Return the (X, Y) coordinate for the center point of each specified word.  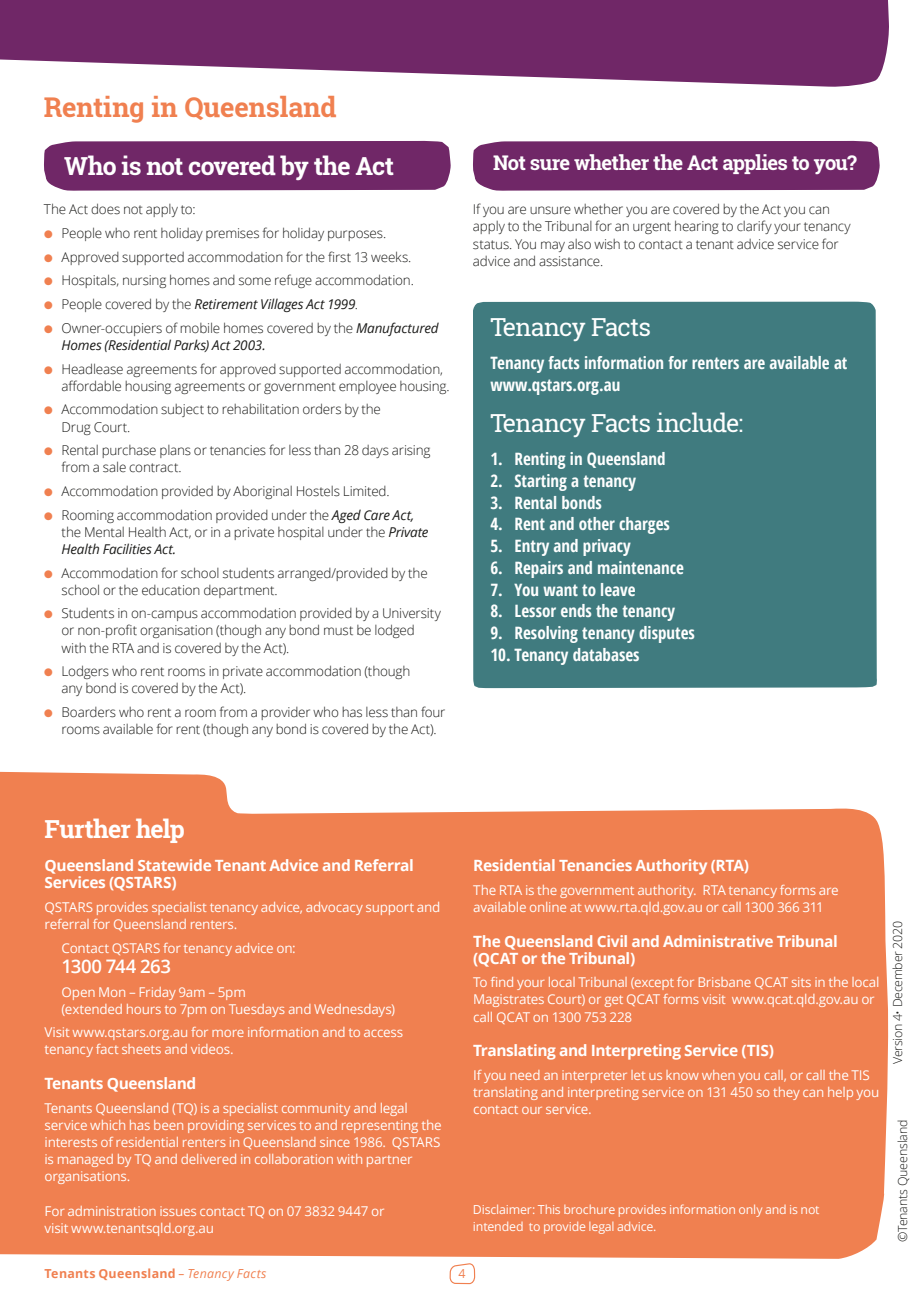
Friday (158, 993)
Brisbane (725, 982)
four (433, 711)
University (412, 614)
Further (87, 828)
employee (367, 387)
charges (644, 525)
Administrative (718, 941)
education (171, 590)
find (502, 982)
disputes (666, 634)
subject (182, 410)
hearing (697, 227)
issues (178, 1211)
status (492, 245)
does (105, 209)
